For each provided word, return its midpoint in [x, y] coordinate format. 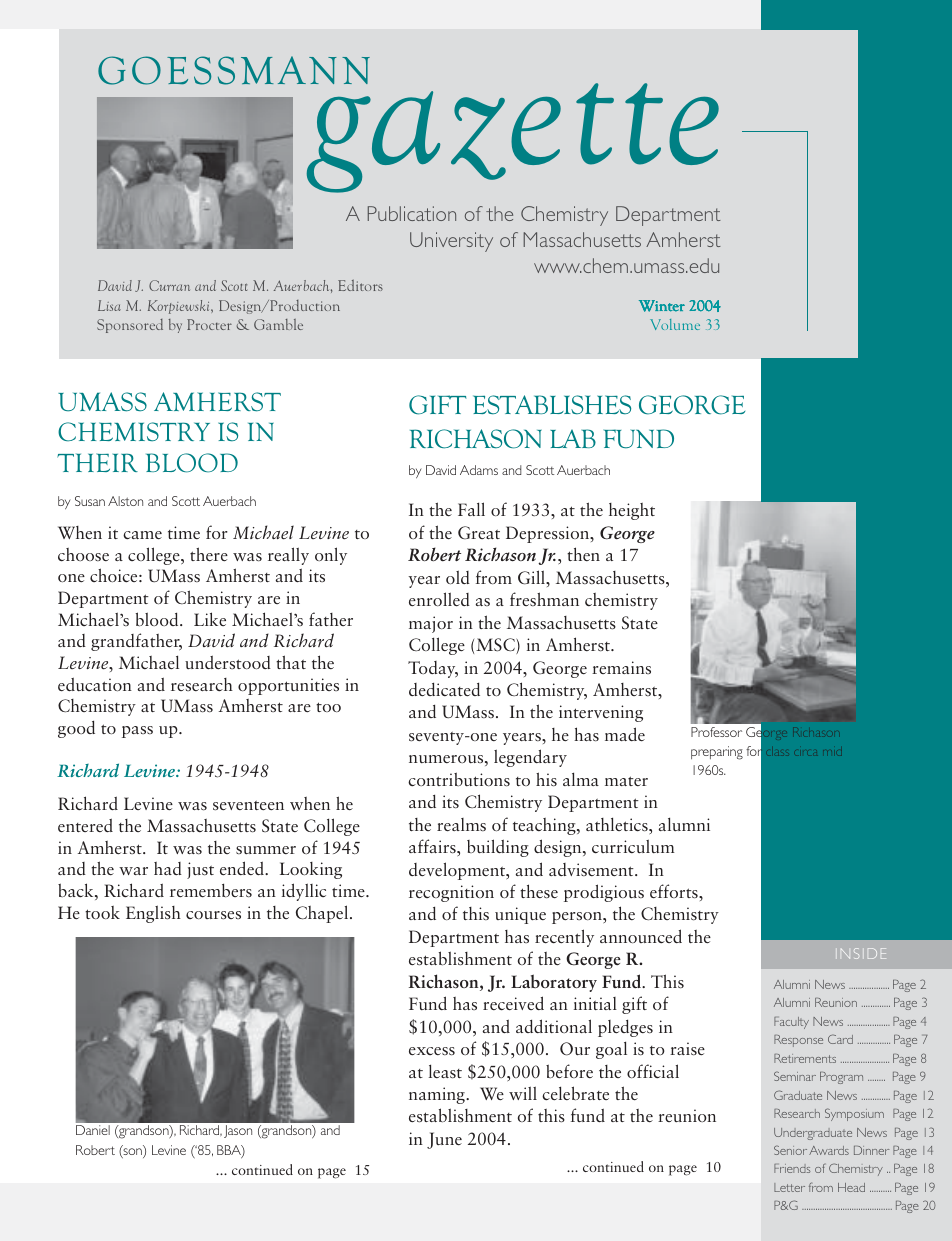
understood [228, 662]
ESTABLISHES [552, 405]
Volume [675, 324]
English [153, 914]
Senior [790, 1150]
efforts [675, 891]
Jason [238, 1131]
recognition [451, 893]
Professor [716, 732]
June [444, 1140]
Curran [169, 285]
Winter [662, 306]
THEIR [97, 462]
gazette [512, 137]
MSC [496, 646]
